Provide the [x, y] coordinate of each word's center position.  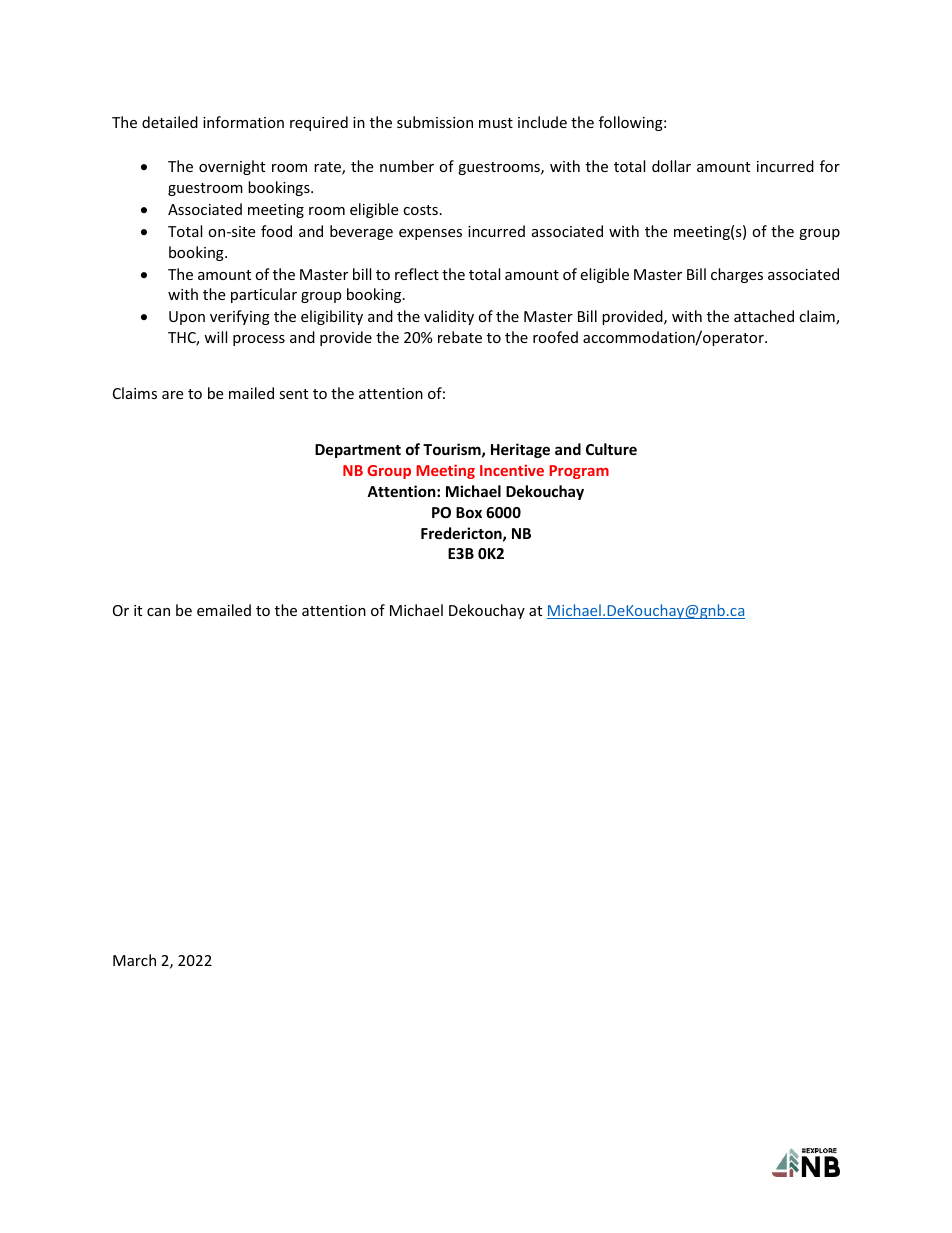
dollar [671, 166]
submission [435, 122]
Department [358, 451]
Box [469, 512]
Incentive [512, 470]
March [134, 960]
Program [579, 472]
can [158, 612]
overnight [232, 167]
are [172, 395]
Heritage [520, 450]
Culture [611, 449]
